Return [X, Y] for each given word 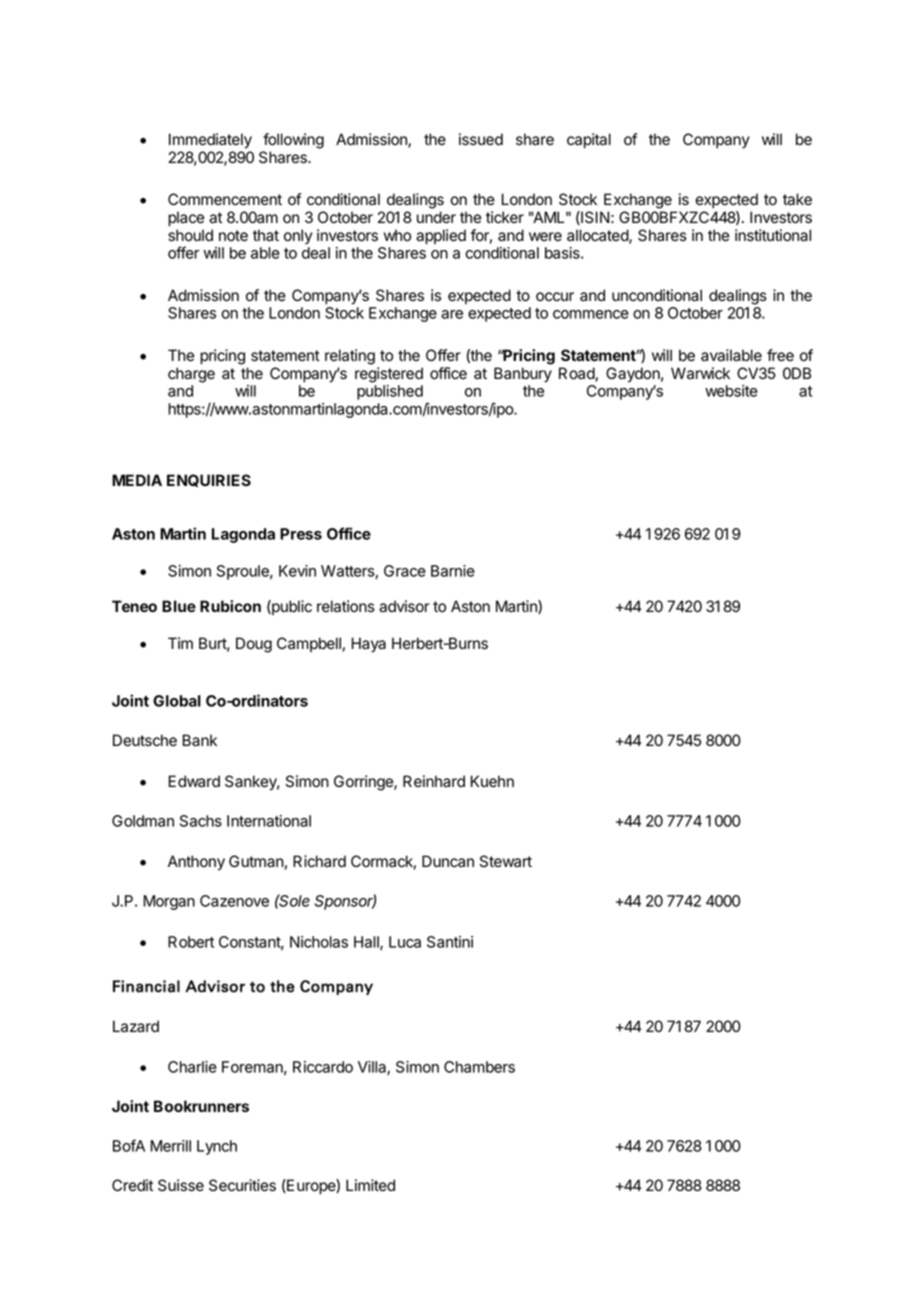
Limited [370, 1185]
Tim [180, 643]
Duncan [448, 861]
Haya [369, 645]
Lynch [217, 1147]
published [390, 392]
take [797, 199]
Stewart [506, 861]
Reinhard [434, 781]
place [186, 218]
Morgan [169, 902]
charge [191, 375]
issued [481, 139]
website [731, 391]
